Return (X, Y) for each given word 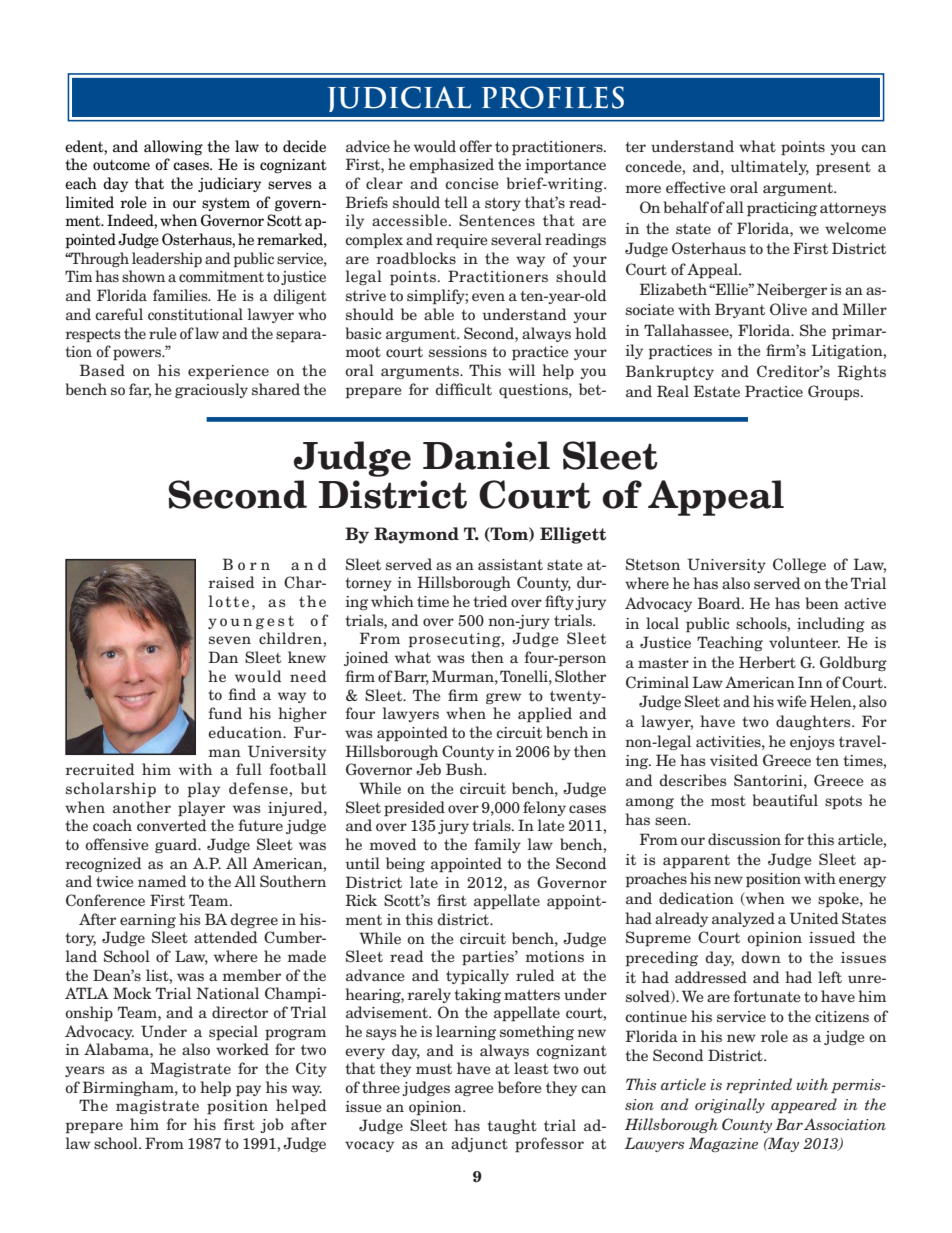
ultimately (770, 167)
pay (248, 1091)
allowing (173, 147)
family (497, 845)
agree (474, 1090)
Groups (835, 393)
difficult (463, 389)
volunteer (804, 642)
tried (490, 601)
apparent (696, 861)
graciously (211, 390)
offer (475, 146)
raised (231, 582)
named (162, 881)
